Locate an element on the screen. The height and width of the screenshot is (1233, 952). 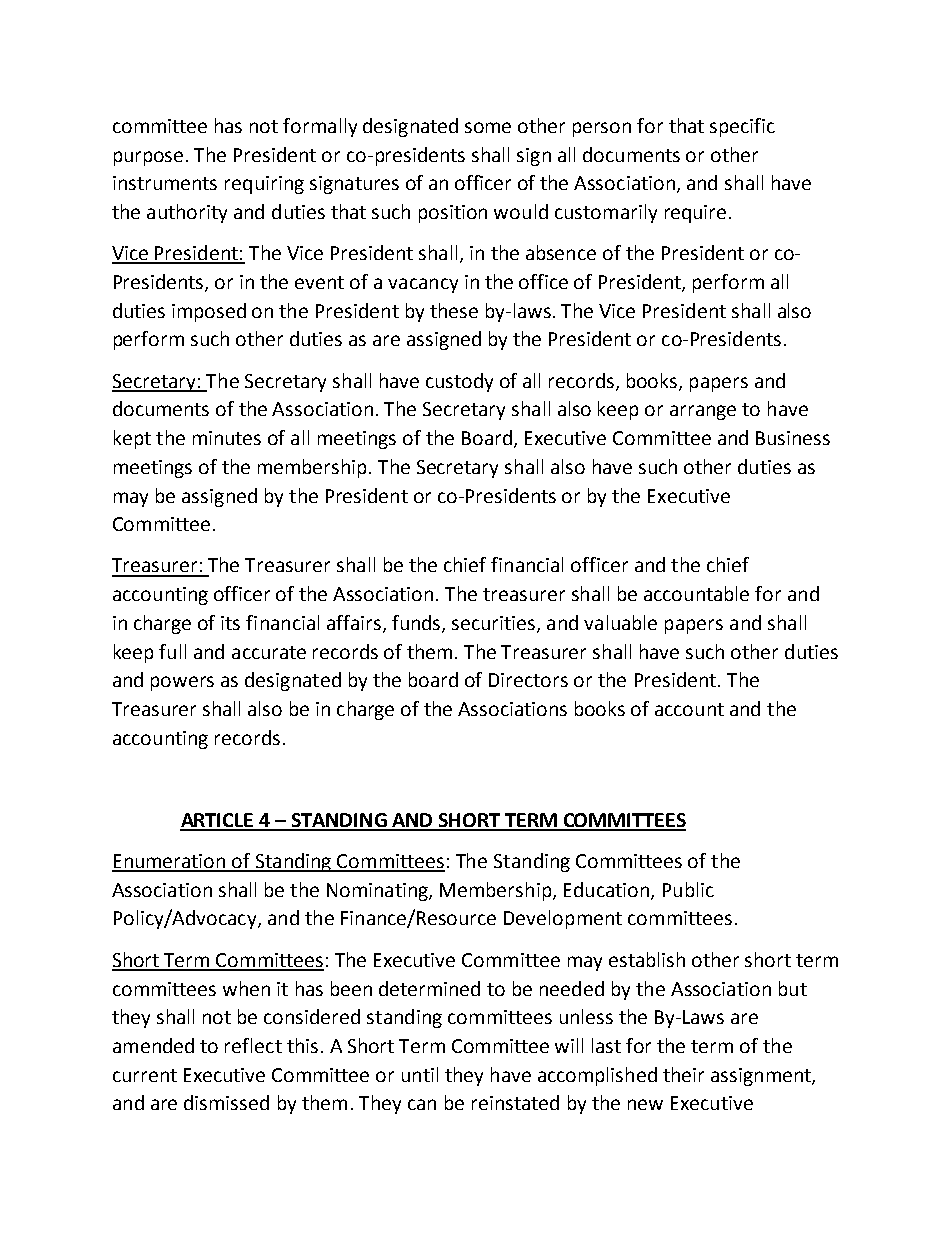
their is located at coordinates (683, 1074).
